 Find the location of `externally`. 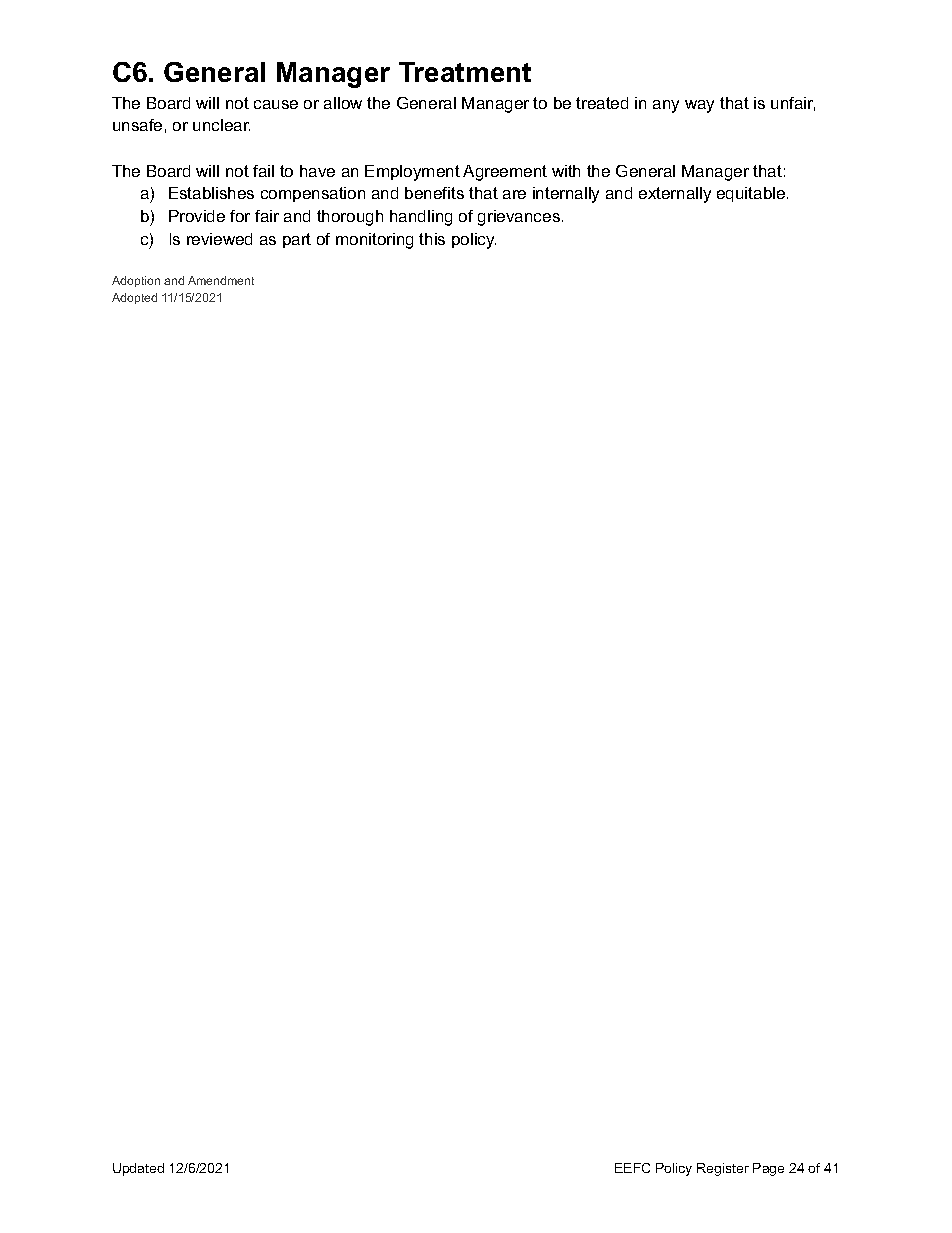

externally is located at coordinates (675, 195).
